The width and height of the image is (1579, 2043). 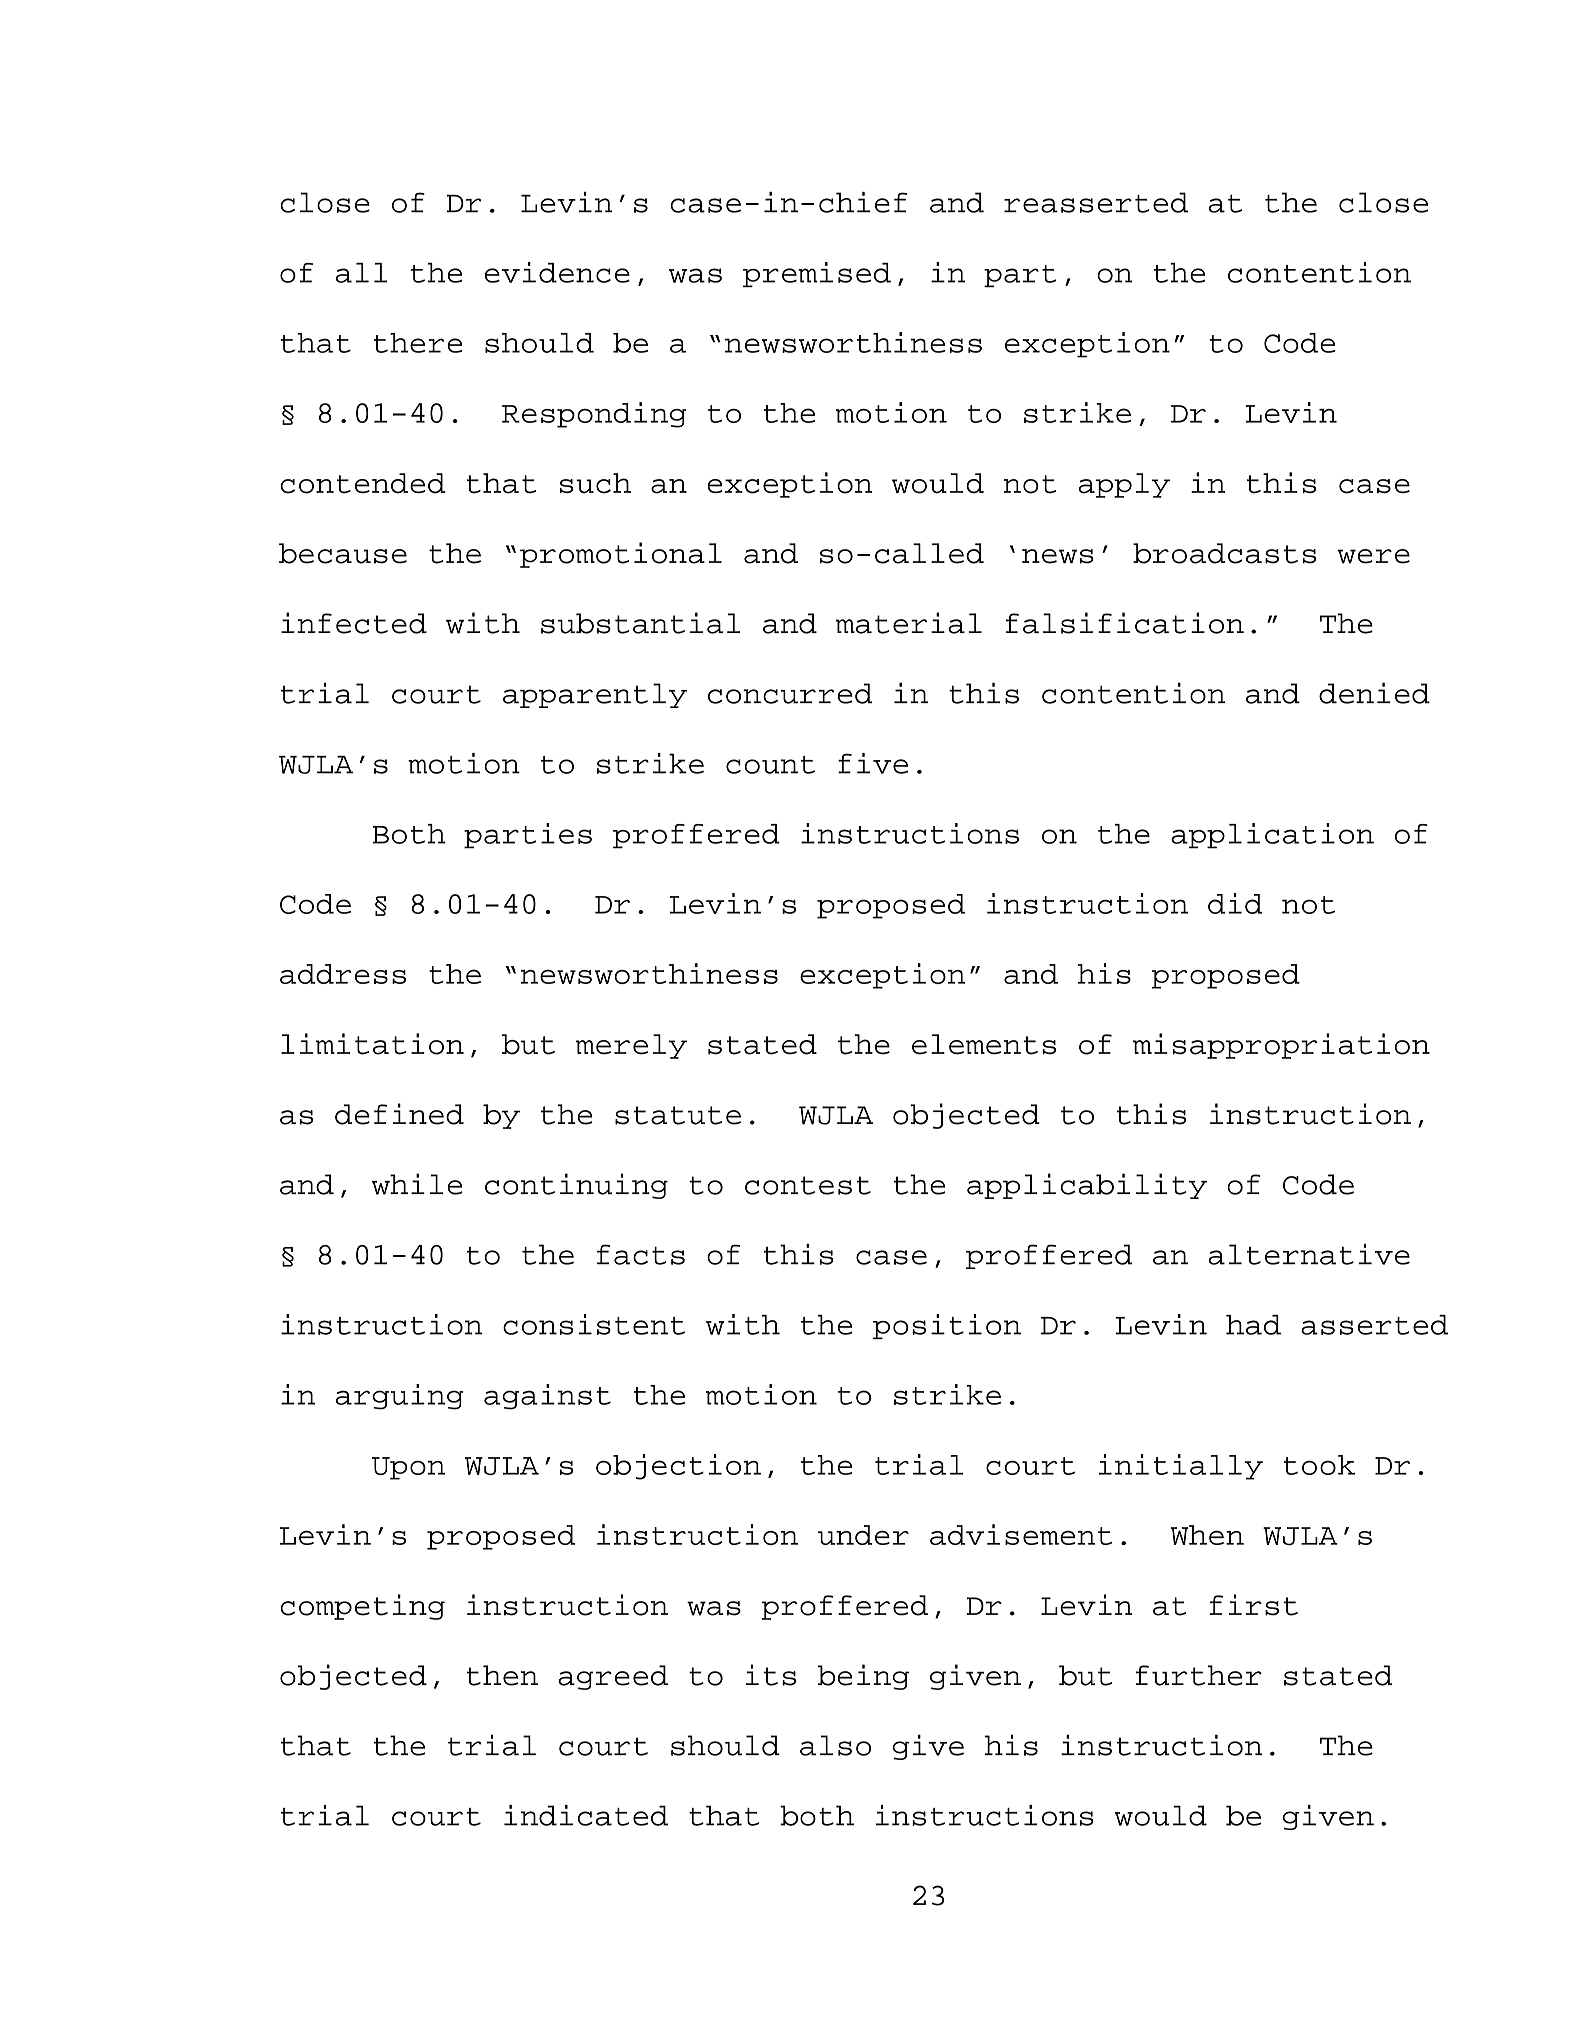 I want to click on apparently, so click(x=595, y=695).
